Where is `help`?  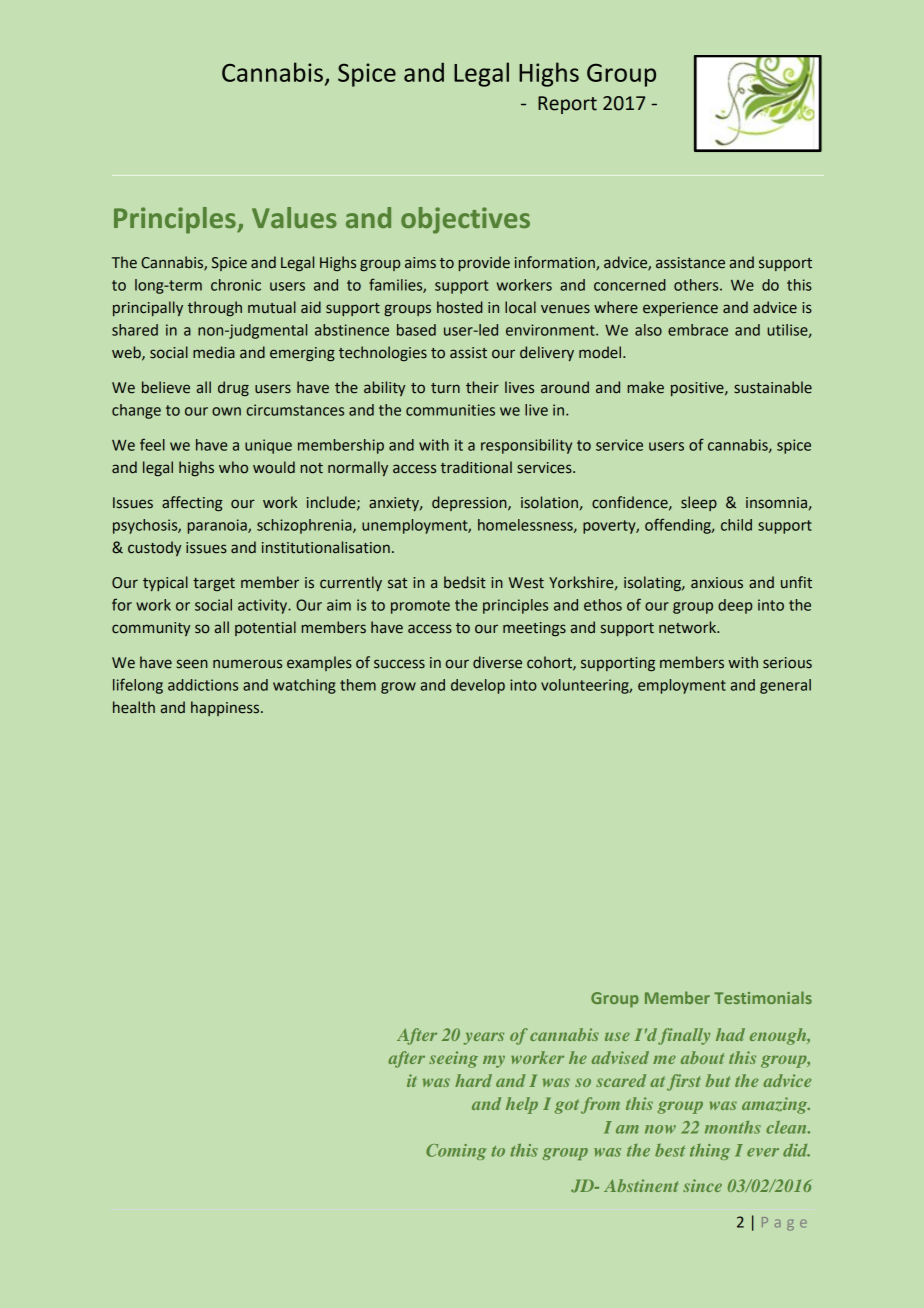
help is located at coordinates (522, 1105).
